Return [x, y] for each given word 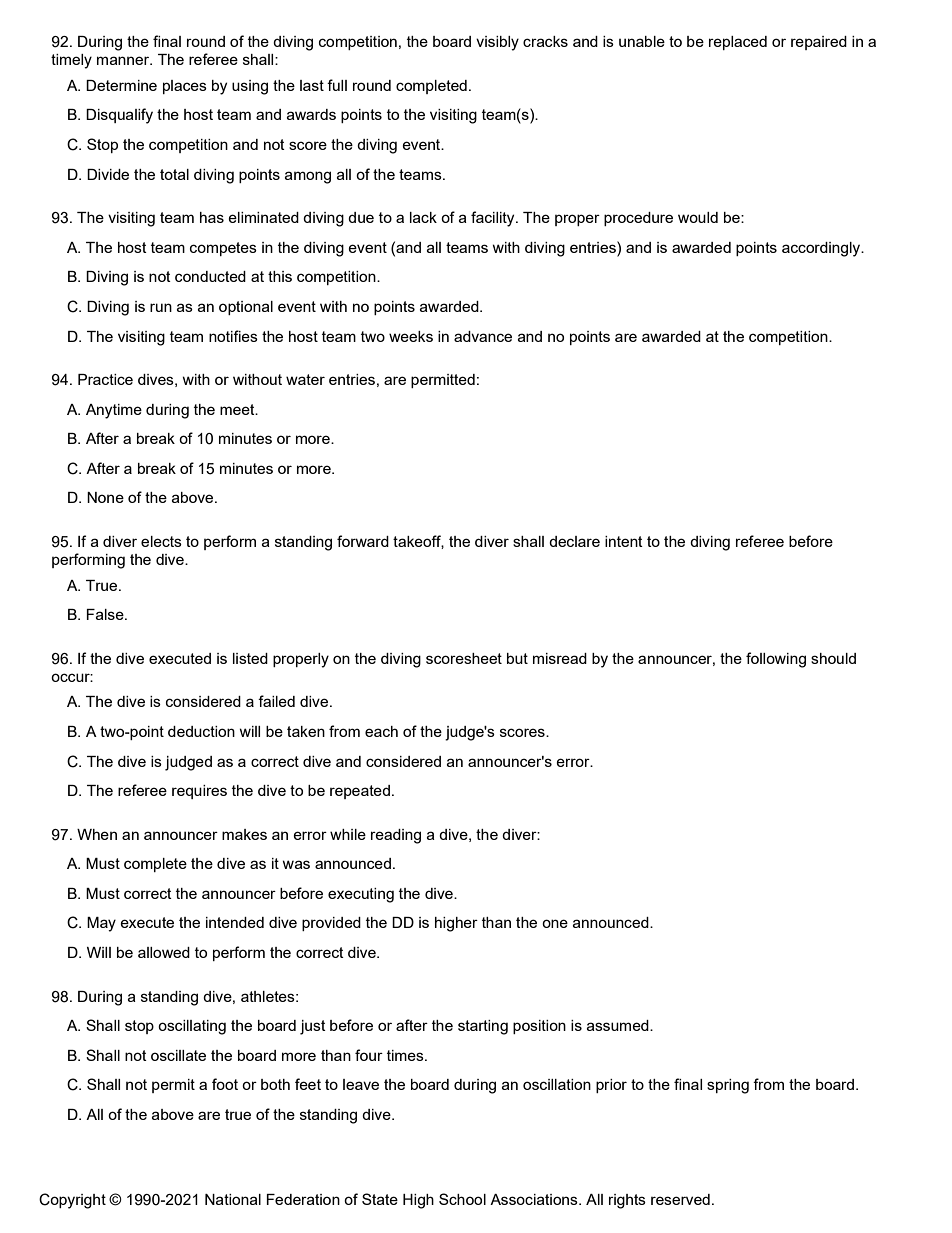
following [776, 660]
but [517, 658]
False [106, 614]
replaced [738, 43]
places [185, 87]
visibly [497, 43]
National [233, 1199]
